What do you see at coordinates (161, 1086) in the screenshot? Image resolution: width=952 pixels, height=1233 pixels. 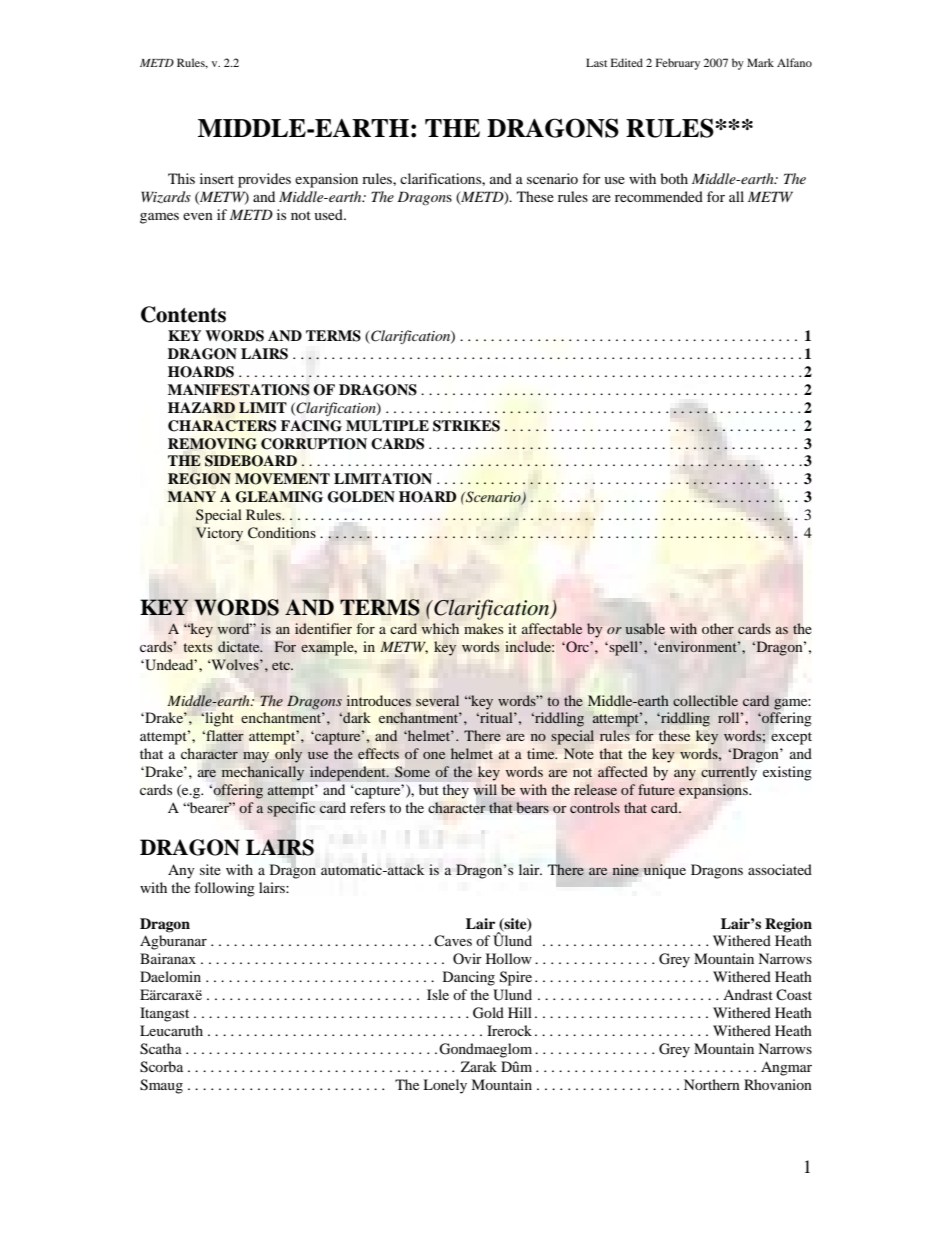 I see `Smaug` at bounding box center [161, 1086].
